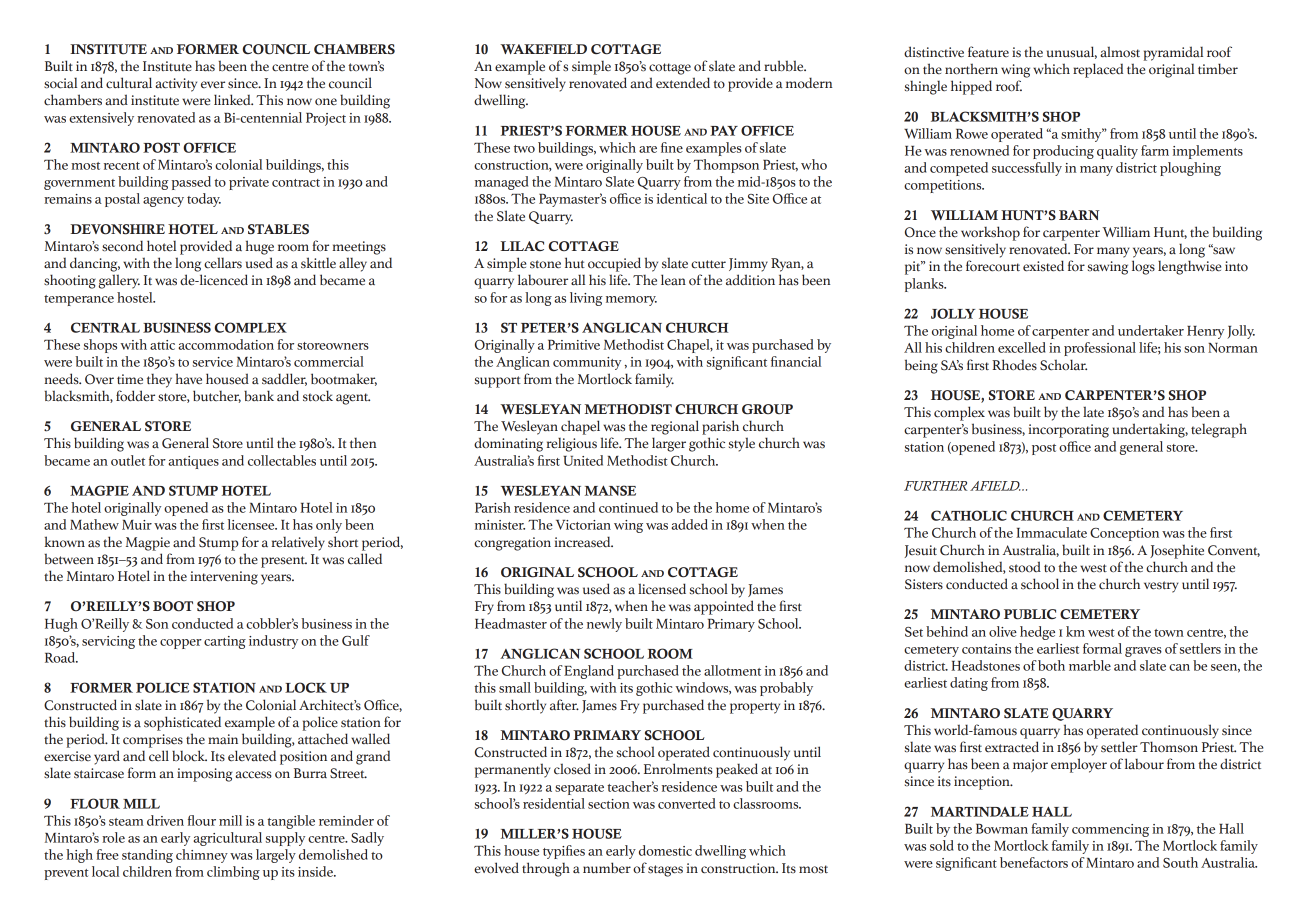 The height and width of the screenshot is (924, 1308). I want to click on extended, so click(683, 83).
